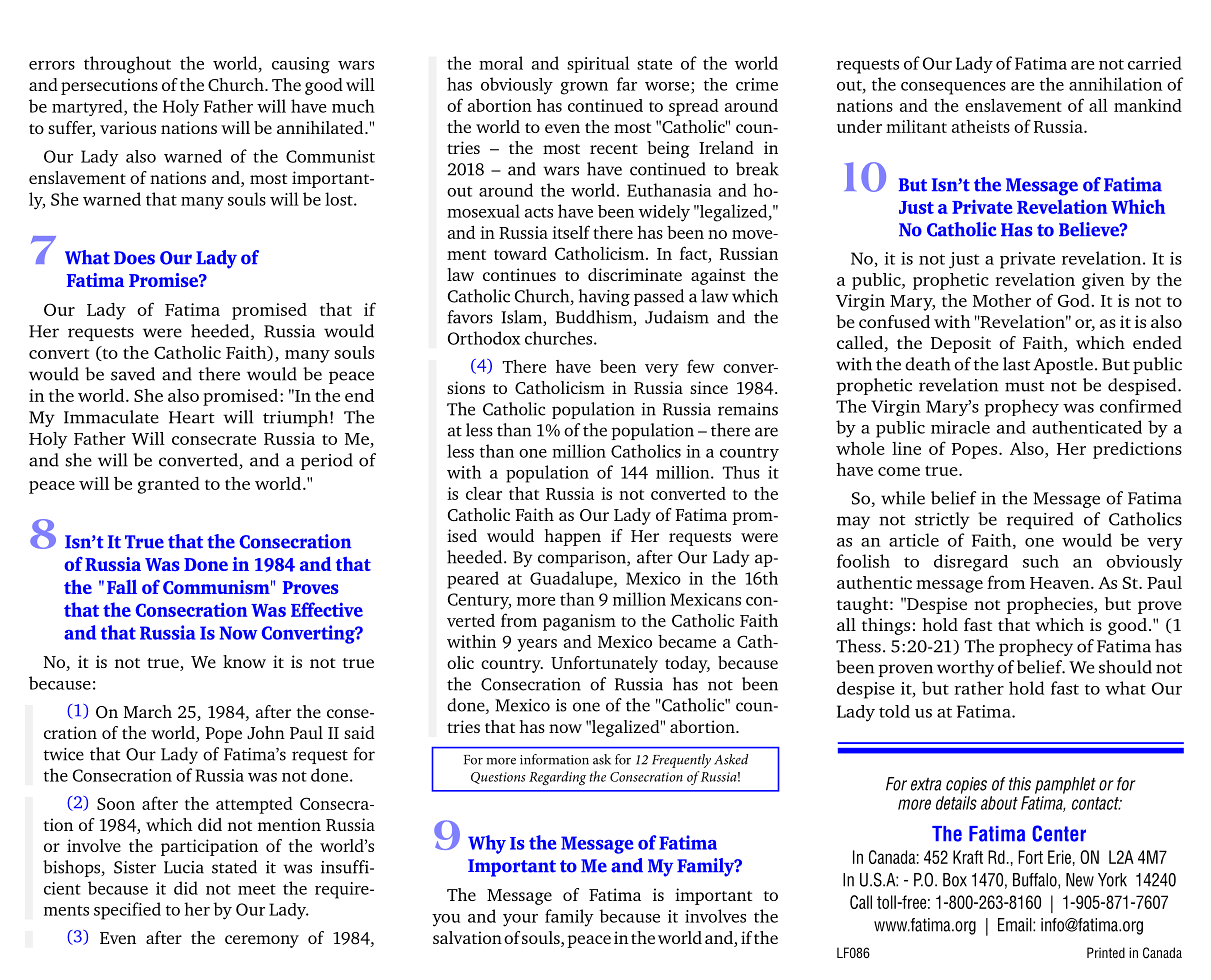  What do you see at coordinates (981, 126) in the page?
I see `atheists` at bounding box center [981, 126].
